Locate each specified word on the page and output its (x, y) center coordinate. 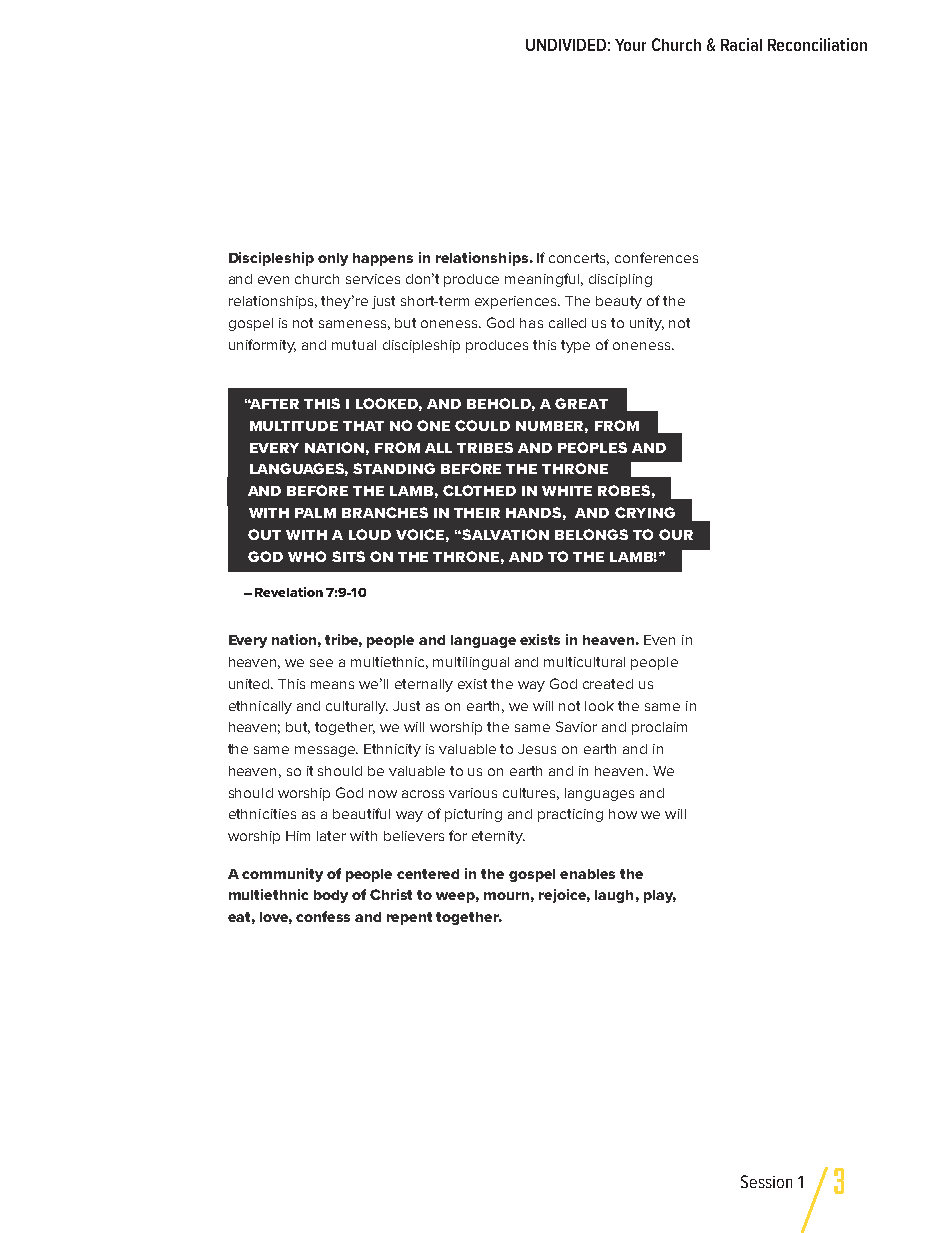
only (333, 259)
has (531, 323)
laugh (614, 896)
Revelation (289, 592)
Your (630, 45)
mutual (354, 345)
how (623, 814)
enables (587, 874)
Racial (741, 44)
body (331, 896)
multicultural (584, 662)
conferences (656, 257)
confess (323, 916)
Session (766, 1181)
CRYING (645, 512)
